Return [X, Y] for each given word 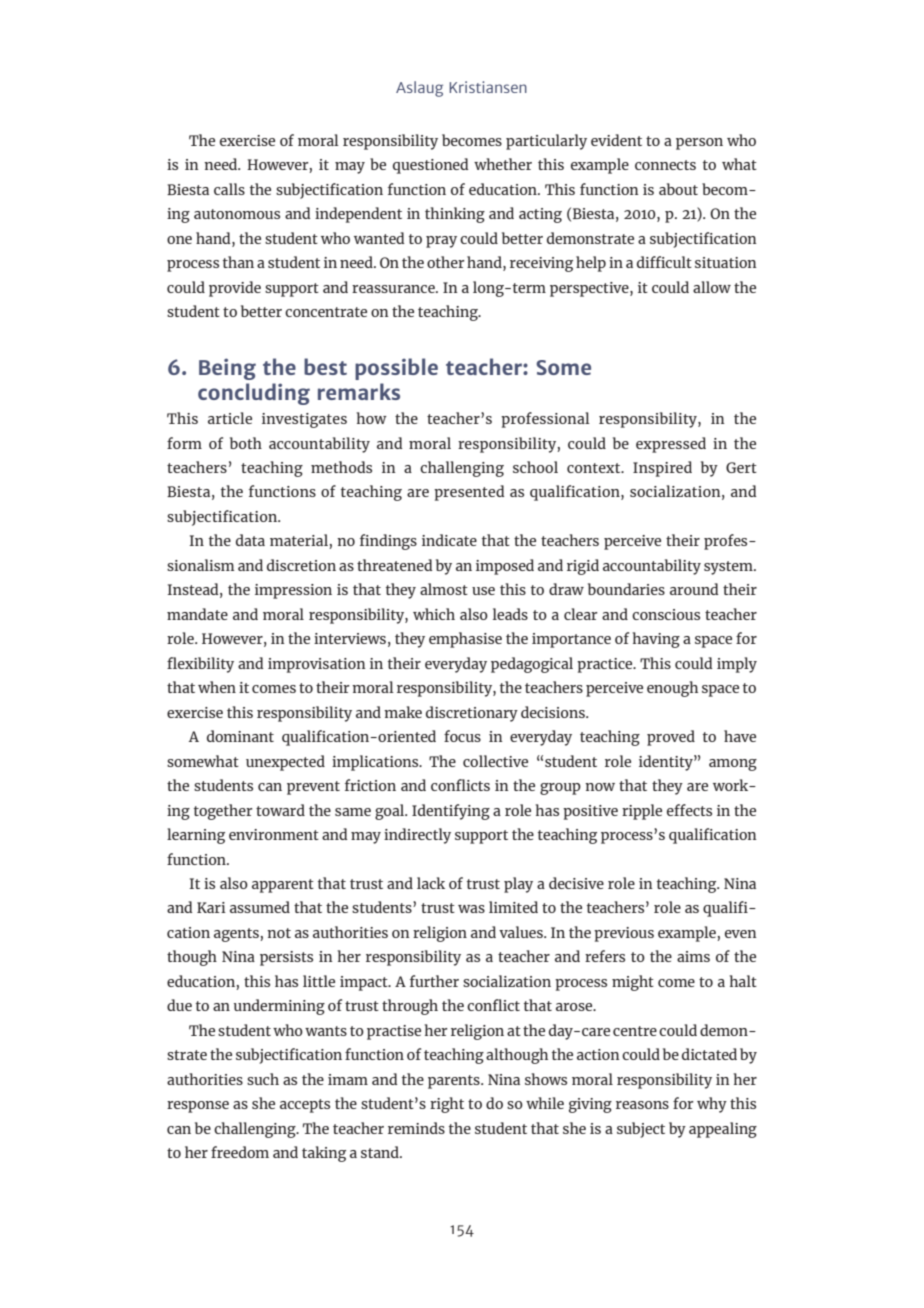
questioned [431, 166]
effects [689, 810]
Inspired [662, 469]
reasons [642, 1105]
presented [469, 493]
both [246, 443]
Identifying [451, 812]
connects [665, 165]
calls [229, 189]
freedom [240, 1152]
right [447, 1105]
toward [280, 810]
